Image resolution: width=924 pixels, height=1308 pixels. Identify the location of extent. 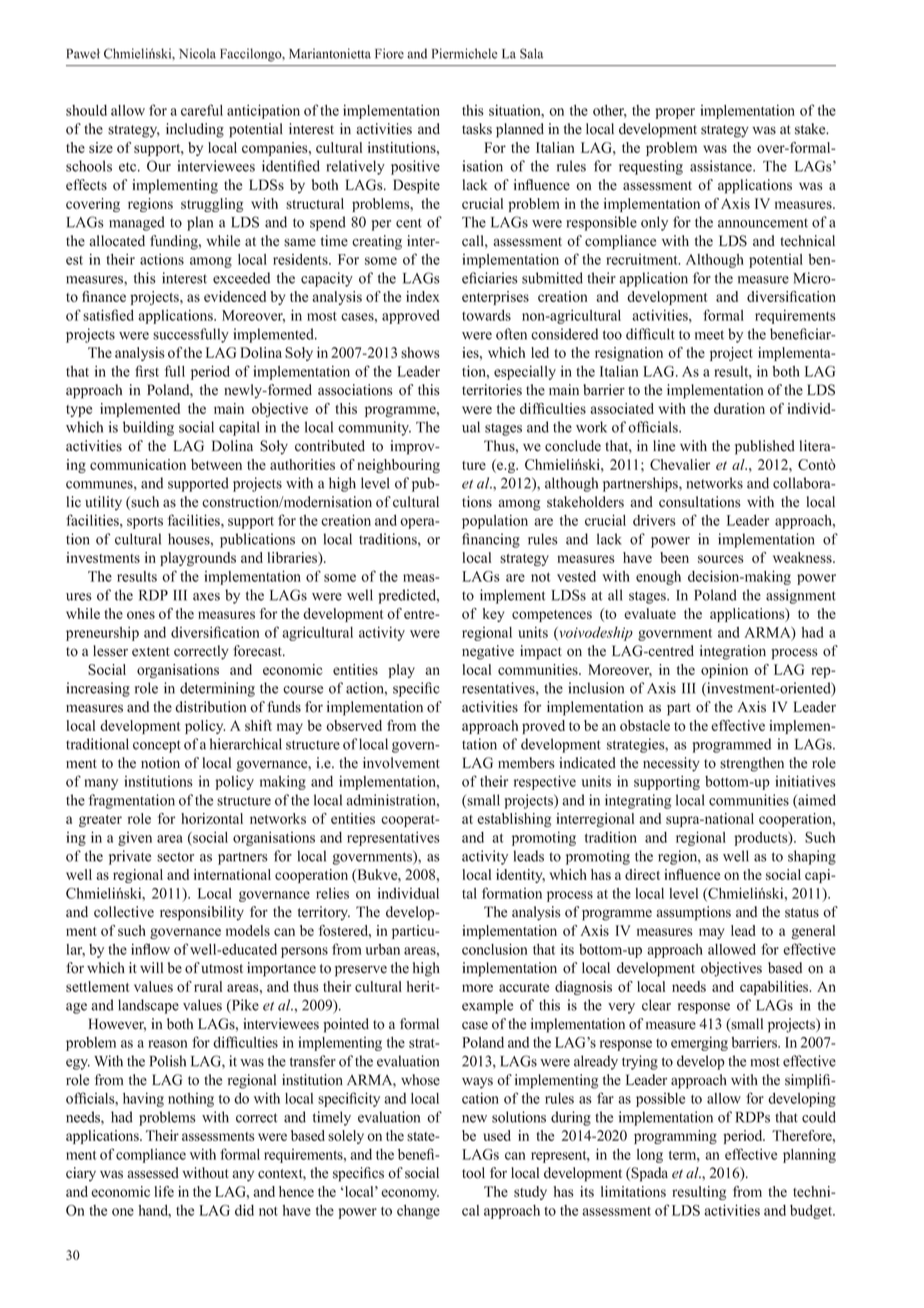
(151, 652).
